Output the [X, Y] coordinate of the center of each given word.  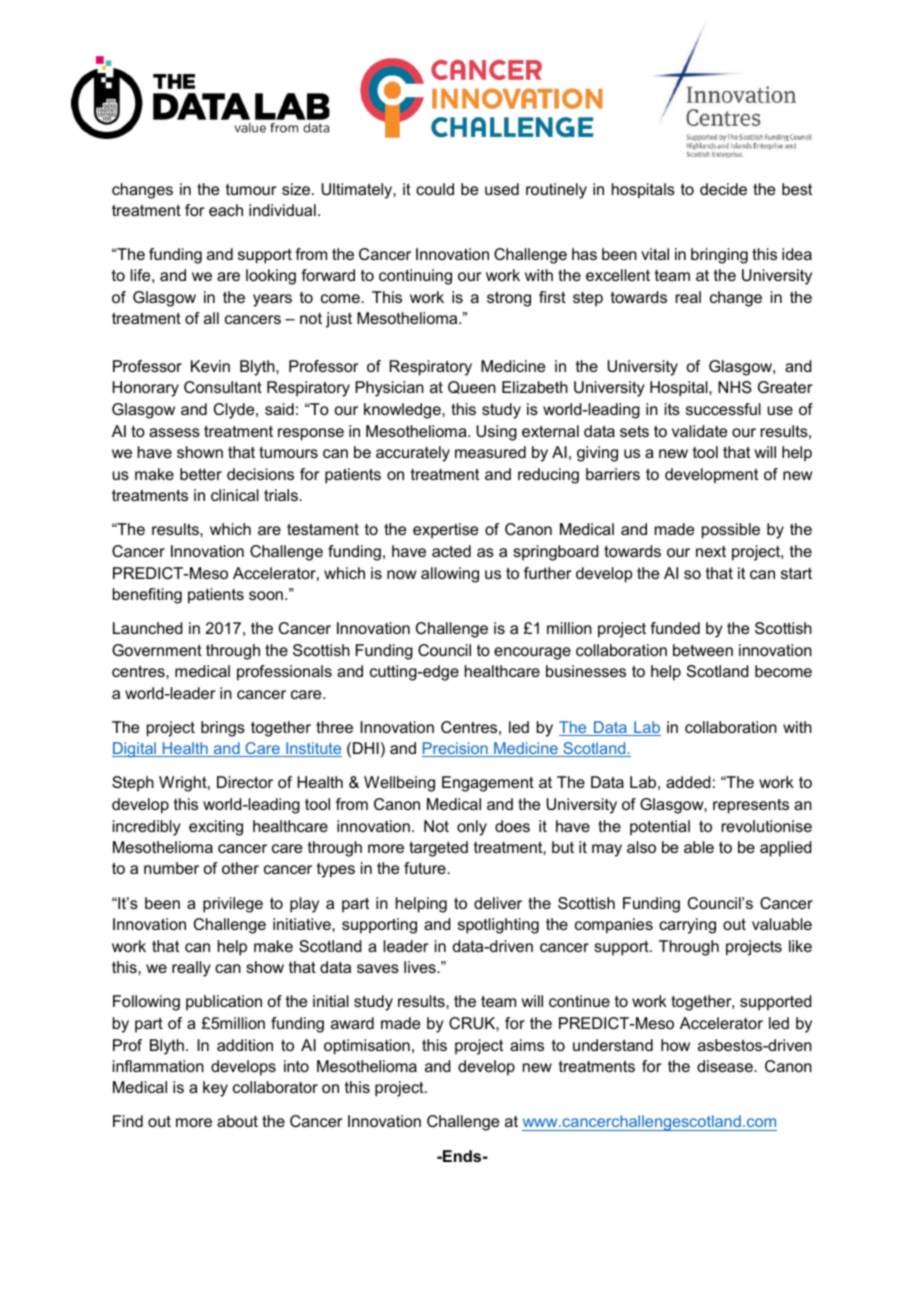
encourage [532, 653]
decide [723, 189]
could [435, 189]
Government [157, 650]
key [215, 1089]
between [703, 650]
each [226, 210]
